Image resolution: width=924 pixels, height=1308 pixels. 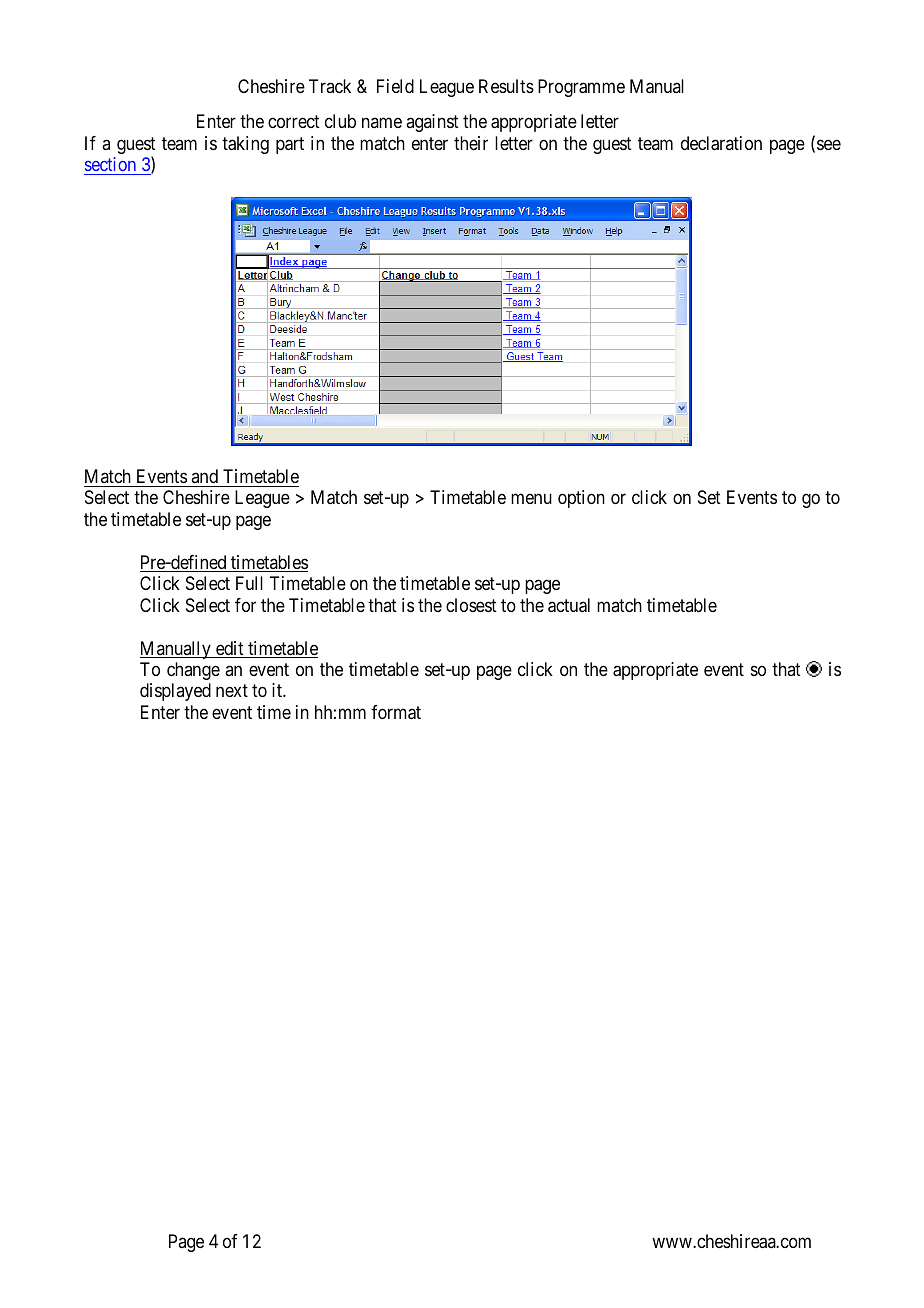 What do you see at coordinates (471, 143) in the image?
I see `their` at bounding box center [471, 143].
